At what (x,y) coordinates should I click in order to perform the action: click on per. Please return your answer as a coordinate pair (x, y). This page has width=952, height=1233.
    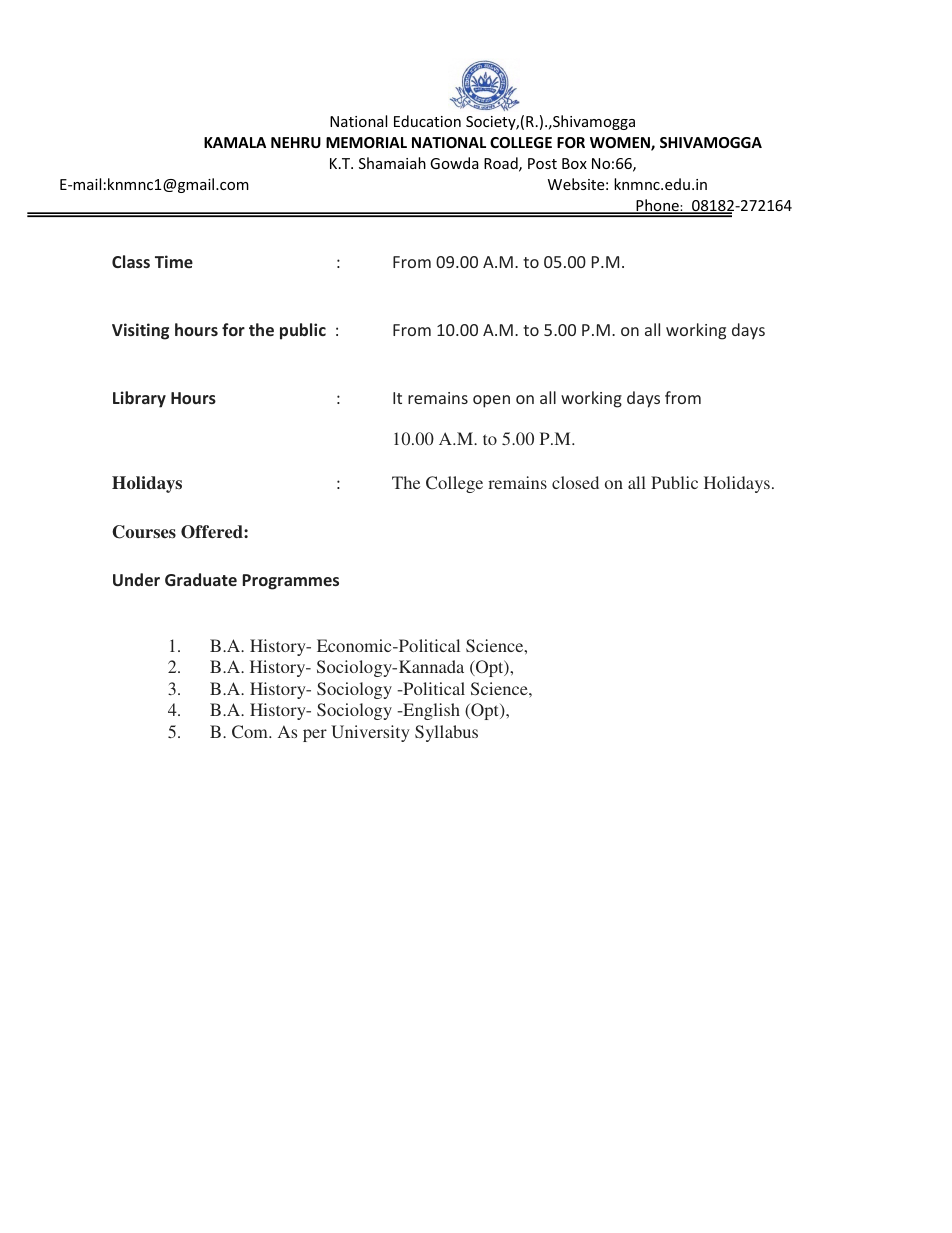
    Looking at the image, I should click on (315, 735).
